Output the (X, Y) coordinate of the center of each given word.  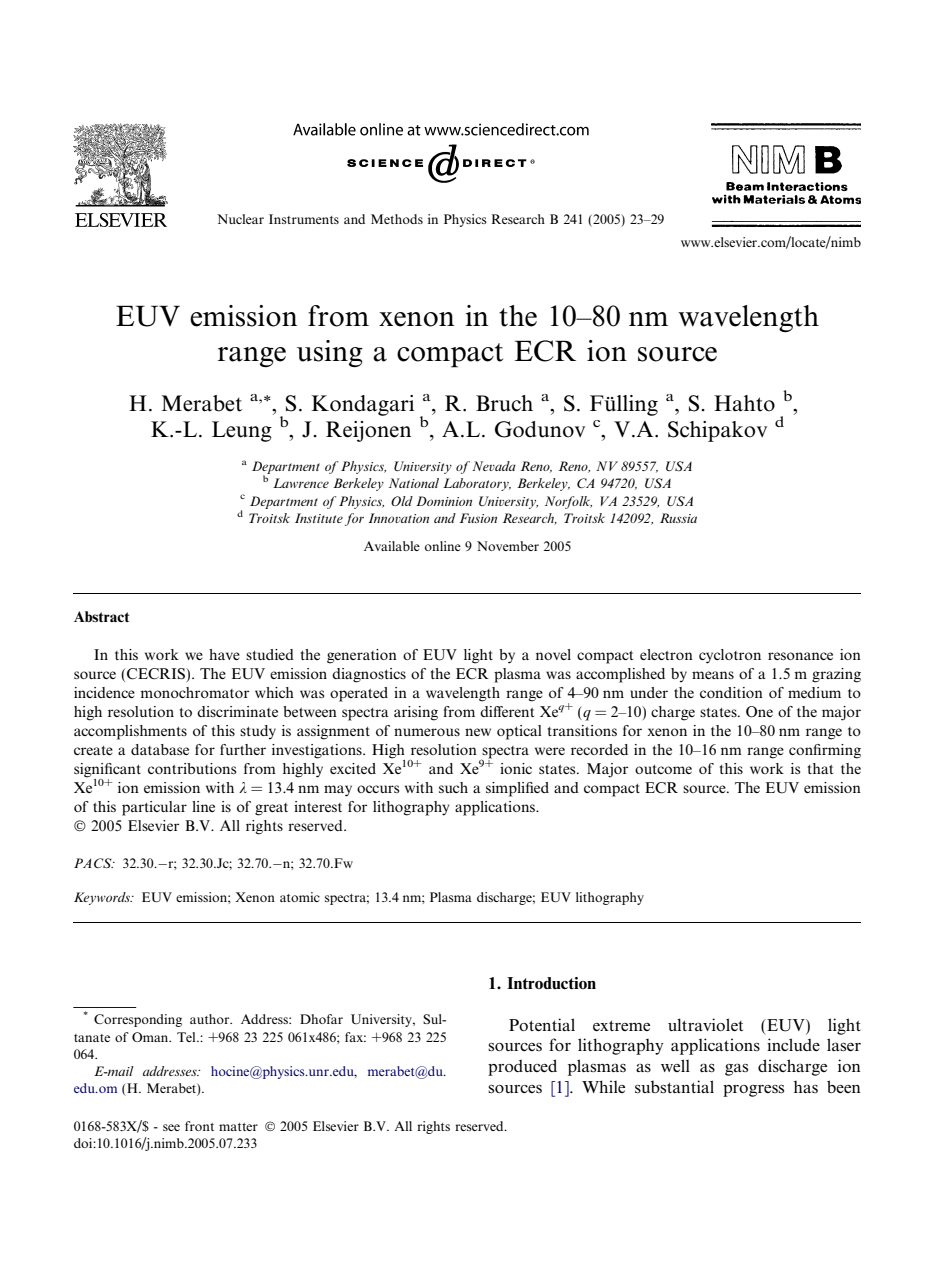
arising (416, 713)
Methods (397, 219)
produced (522, 1067)
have (224, 654)
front (199, 1126)
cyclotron (730, 656)
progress (753, 1091)
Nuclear (240, 219)
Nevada (494, 466)
